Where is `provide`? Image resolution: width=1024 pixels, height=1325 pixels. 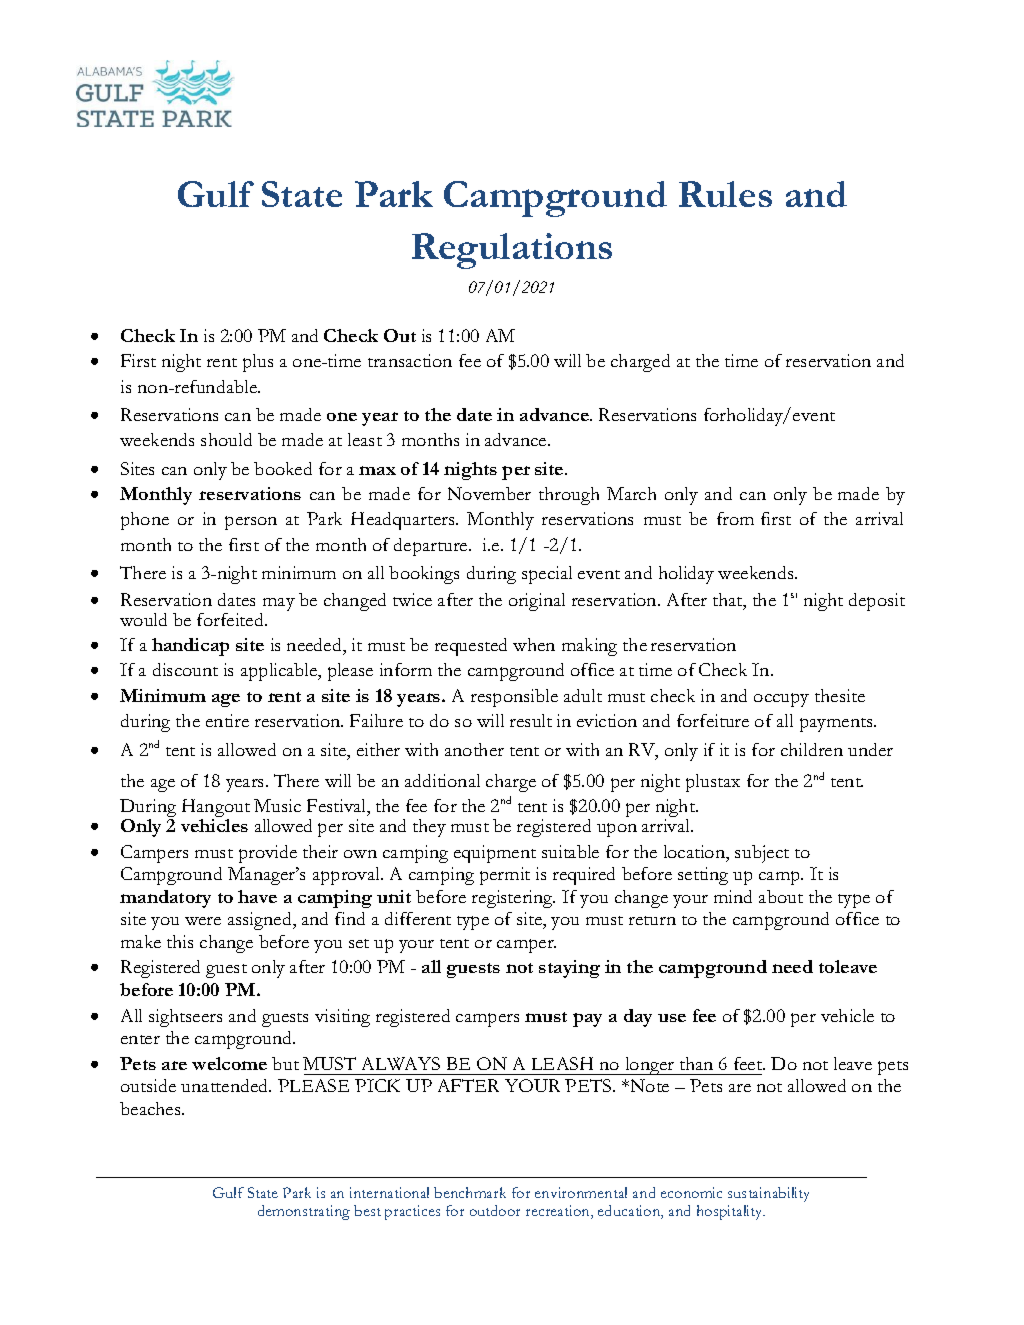 provide is located at coordinates (268, 854).
